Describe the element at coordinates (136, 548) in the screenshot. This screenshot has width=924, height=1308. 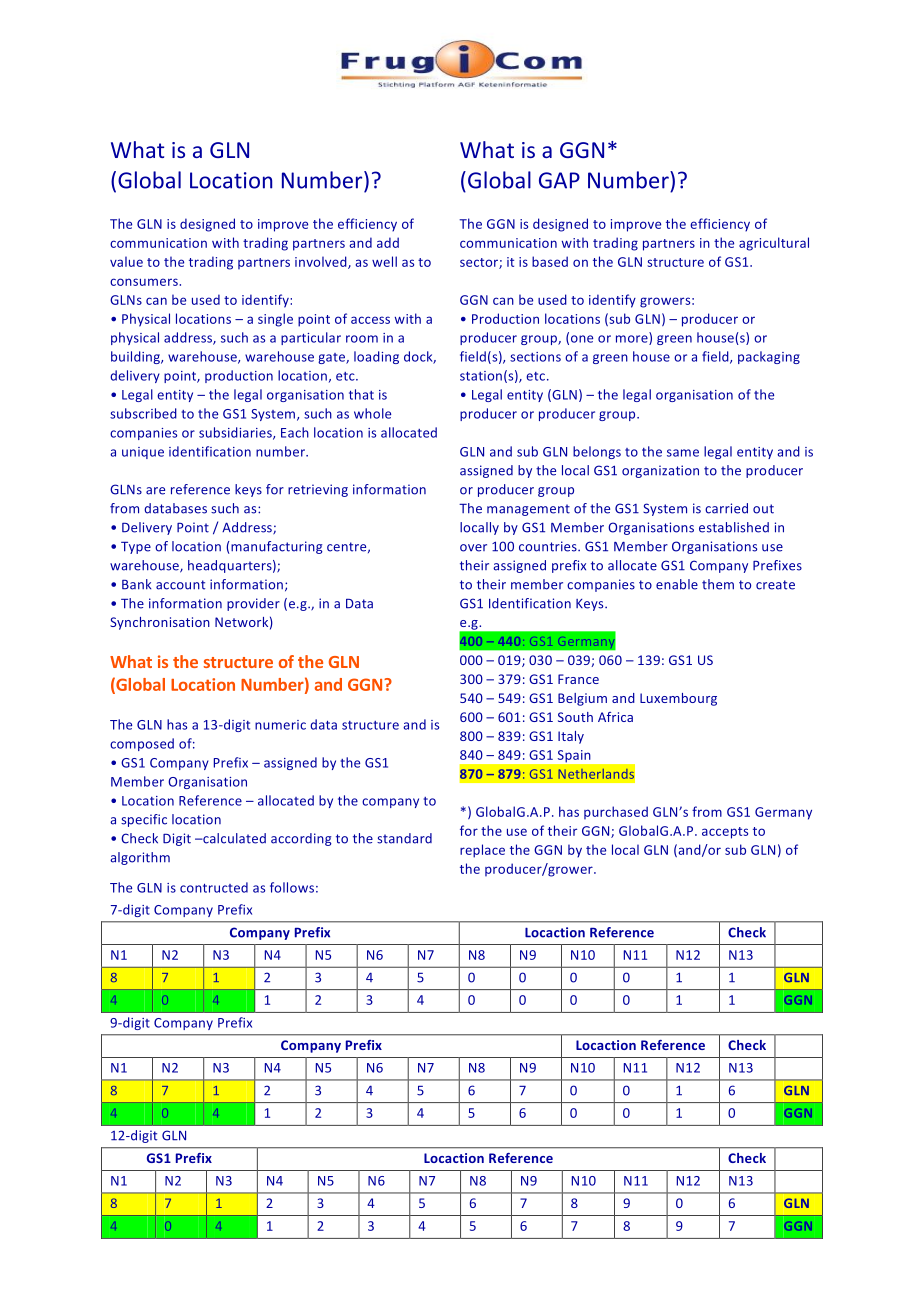
I see `Type` at that location.
